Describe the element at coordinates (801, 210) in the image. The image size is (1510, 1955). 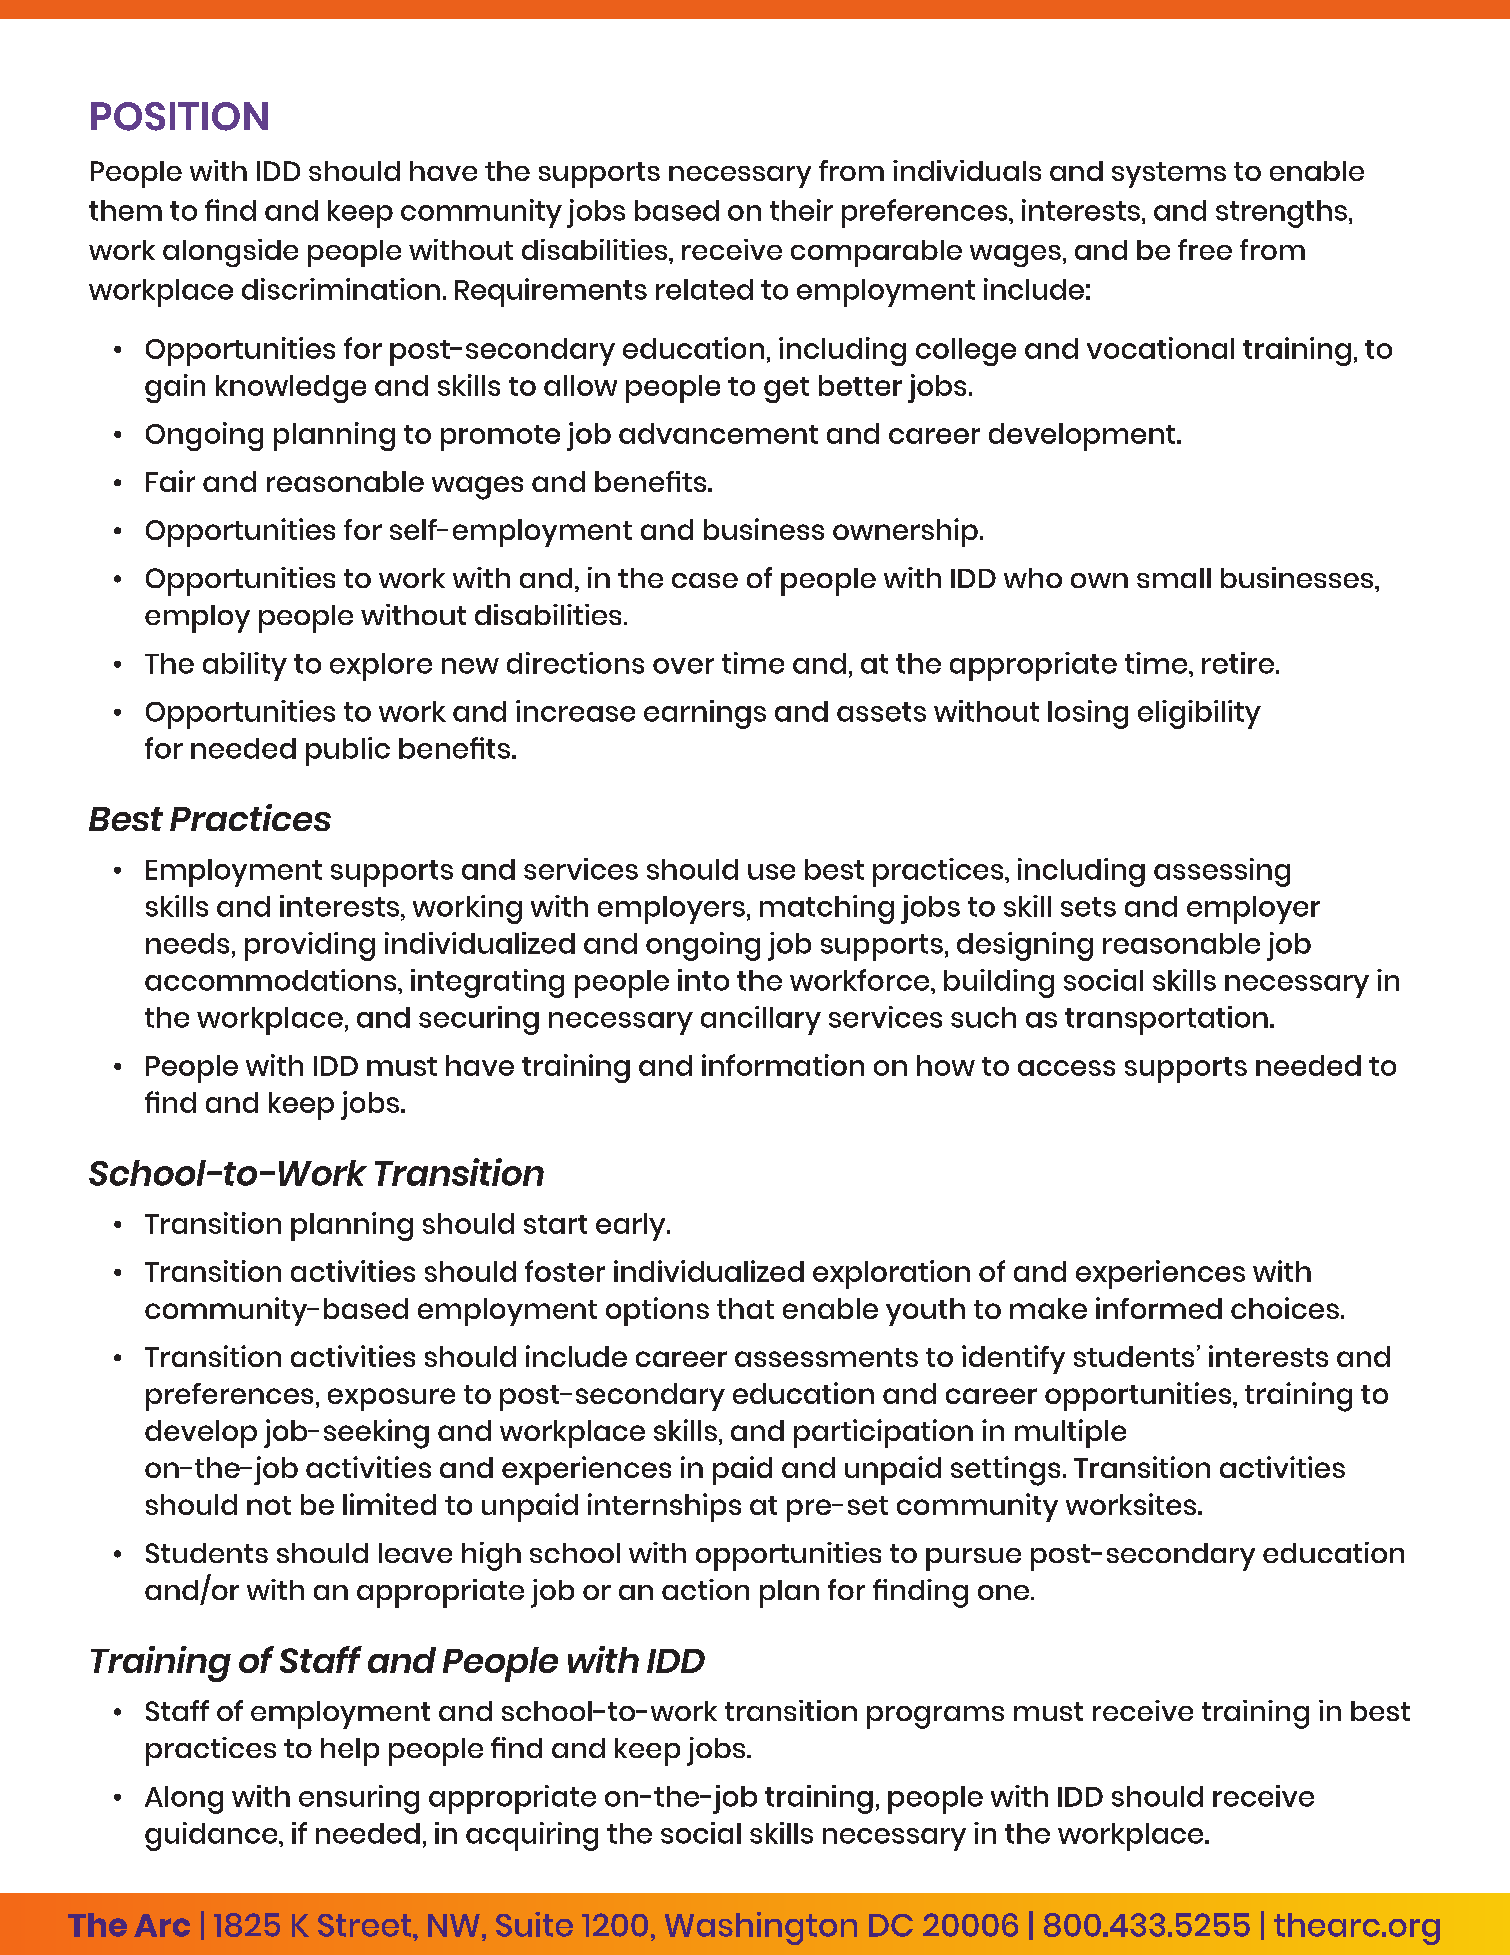
I see `their` at that location.
